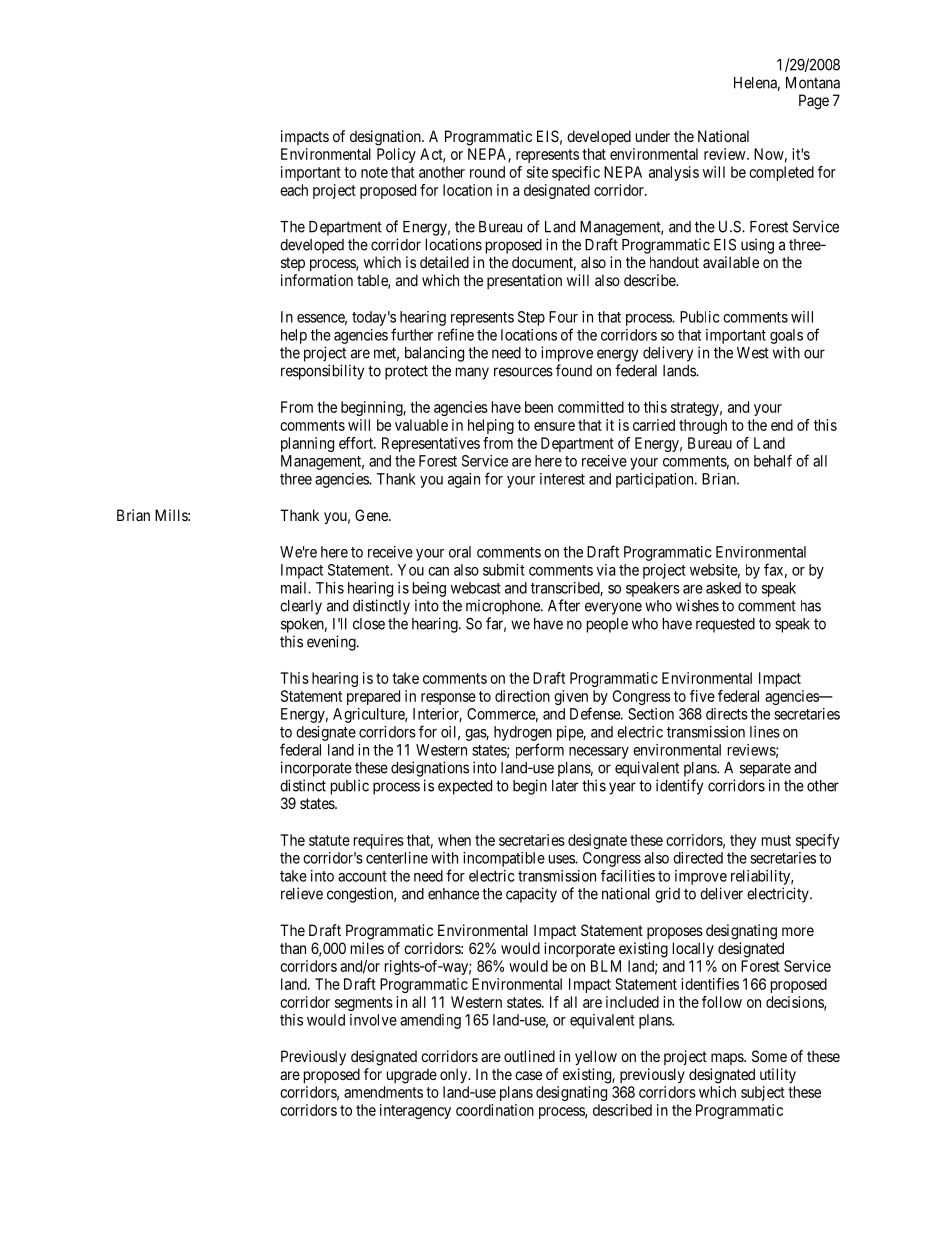  Describe the element at coordinates (814, 102) in the screenshot. I see `Page` at that location.
